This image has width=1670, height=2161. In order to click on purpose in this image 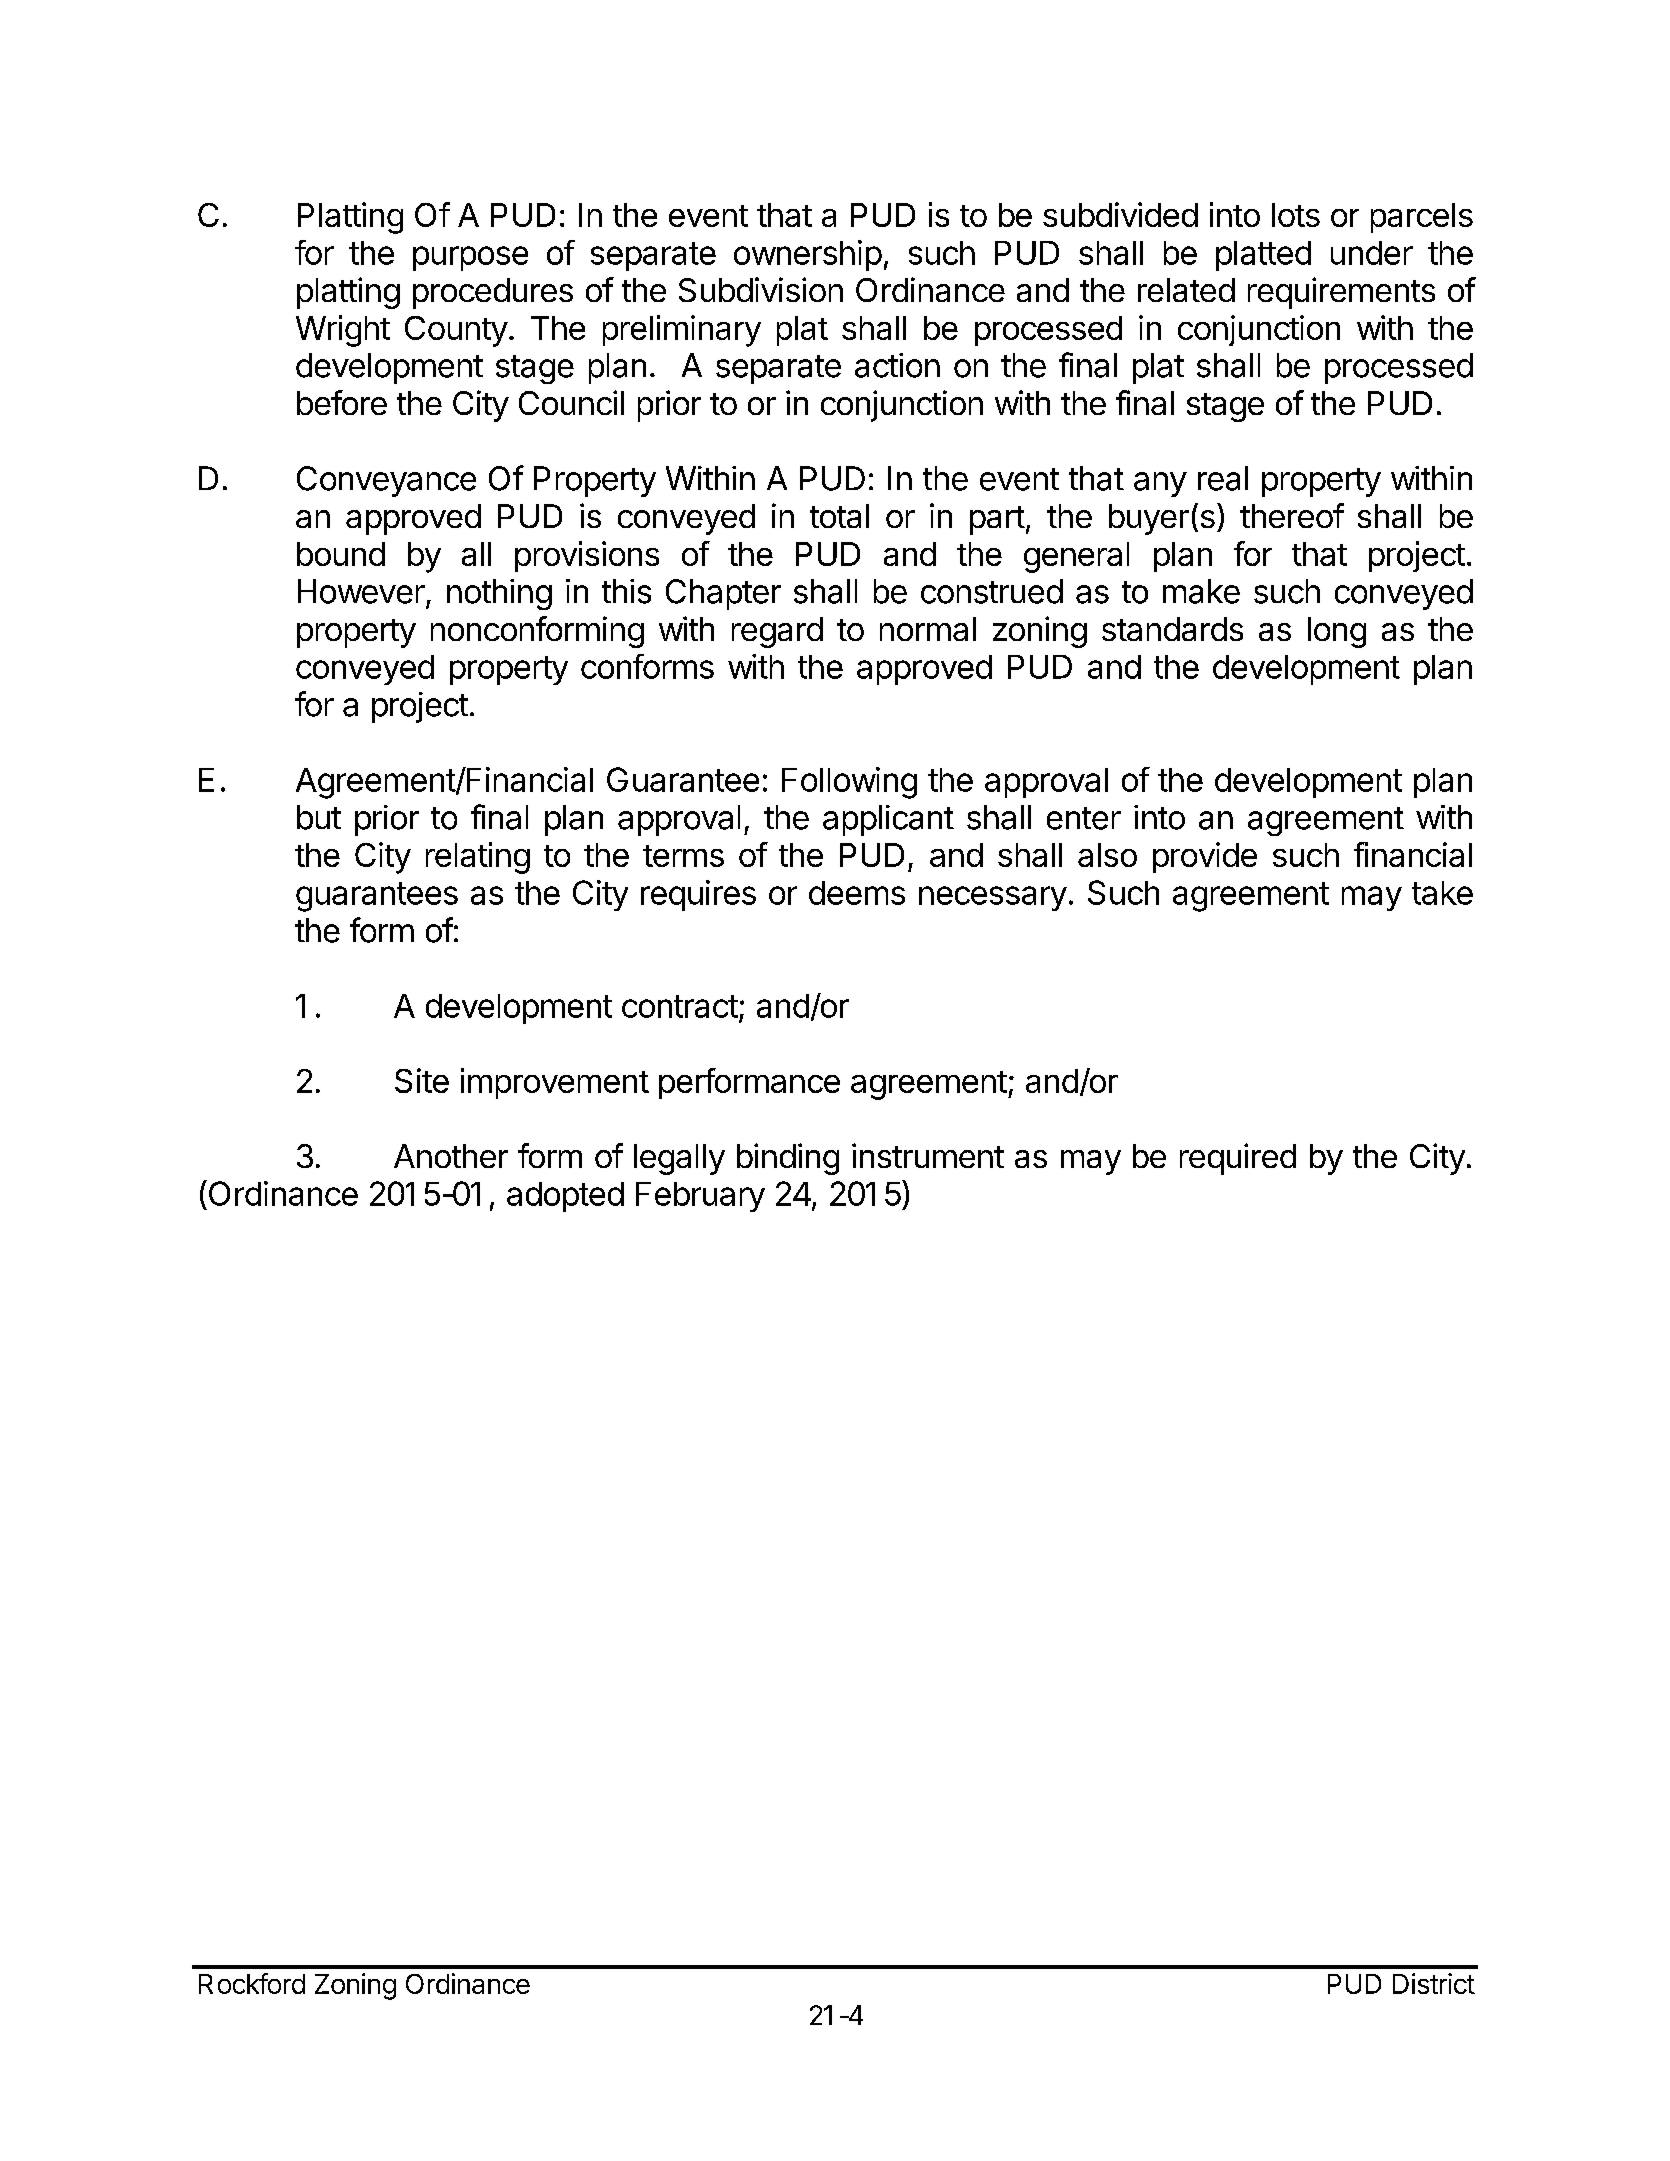, I will do `click(470, 258)`.
